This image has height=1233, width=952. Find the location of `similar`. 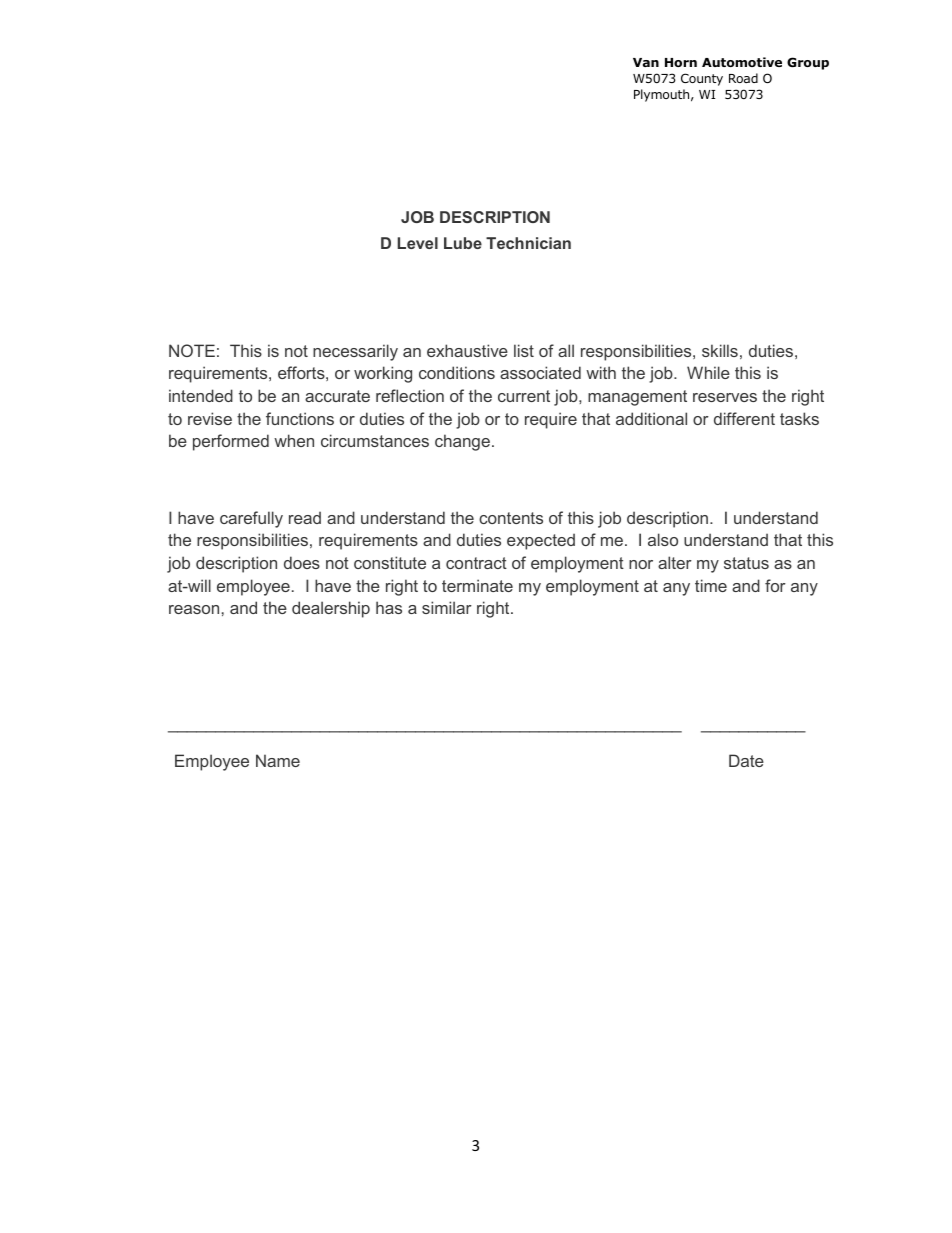

similar is located at coordinates (447, 607).
